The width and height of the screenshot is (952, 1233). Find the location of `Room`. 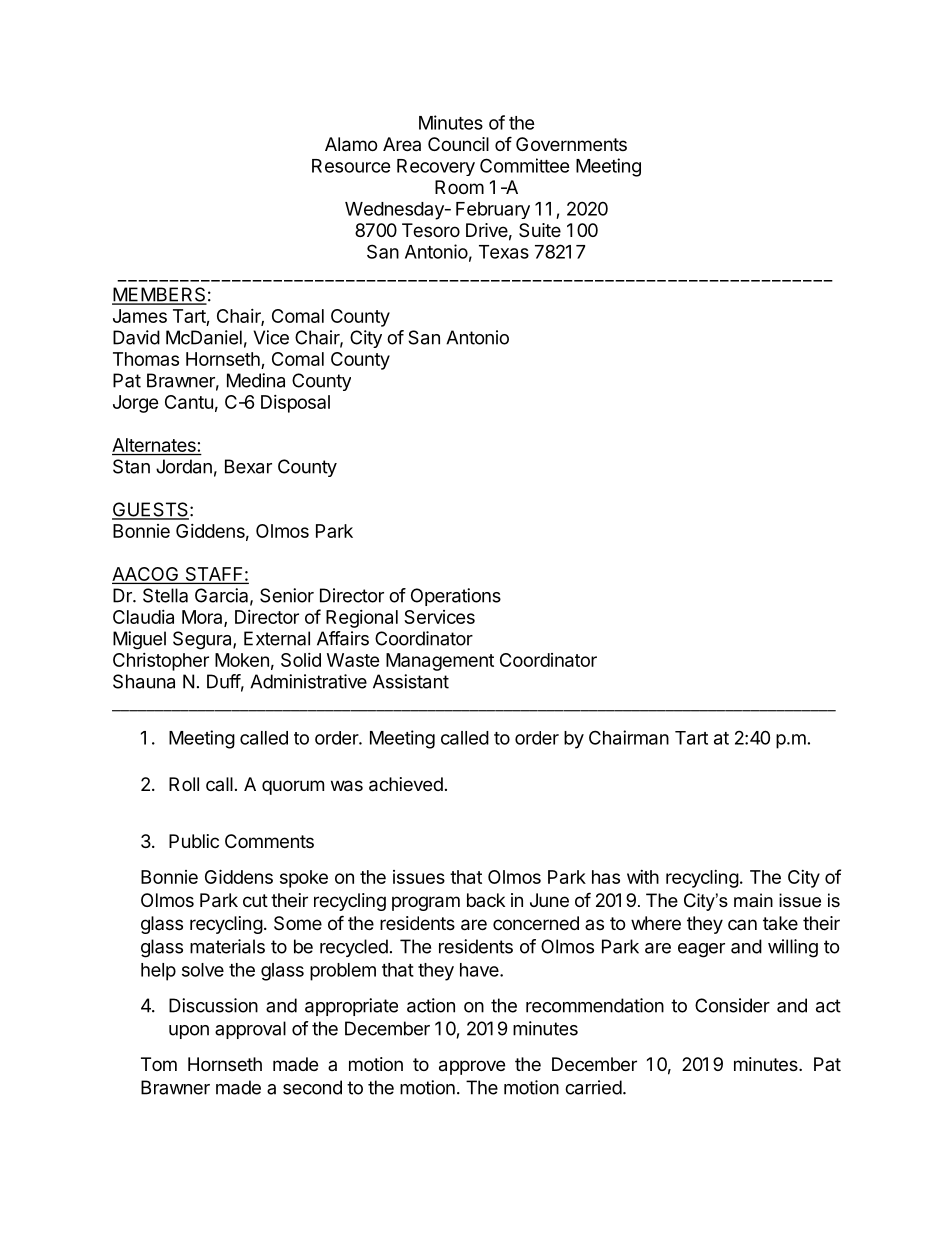

Room is located at coordinates (459, 187).
